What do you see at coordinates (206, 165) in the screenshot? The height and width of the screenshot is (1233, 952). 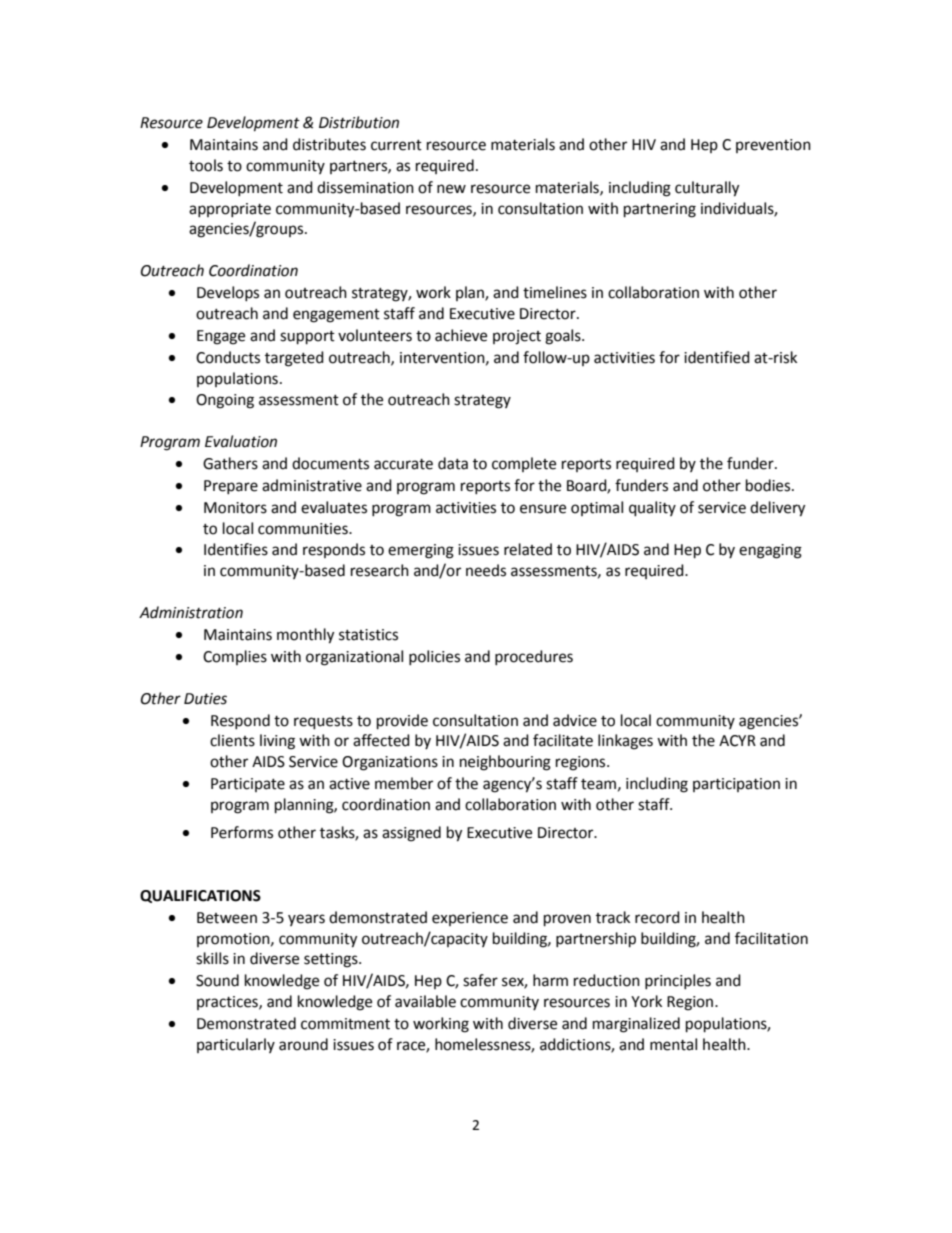 I see `tools` at bounding box center [206, 165].
